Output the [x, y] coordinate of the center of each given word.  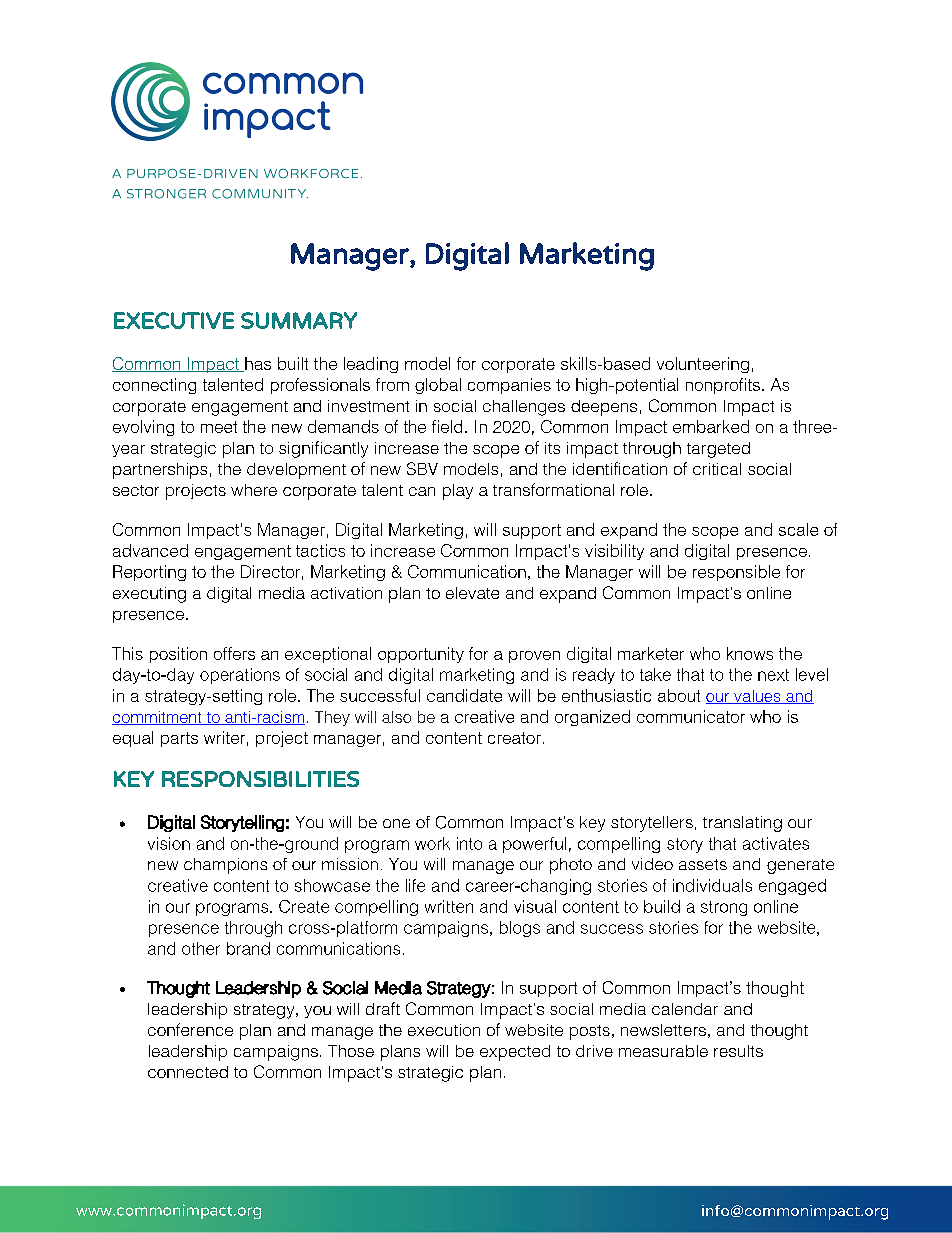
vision [169, 843]
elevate [472, 593]
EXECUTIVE [174, 320]
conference [190, 1029]
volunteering [703, 365]
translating [742, 824]
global [438, 386]
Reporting [149, 573]
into [469, 843]
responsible [736, 573]
